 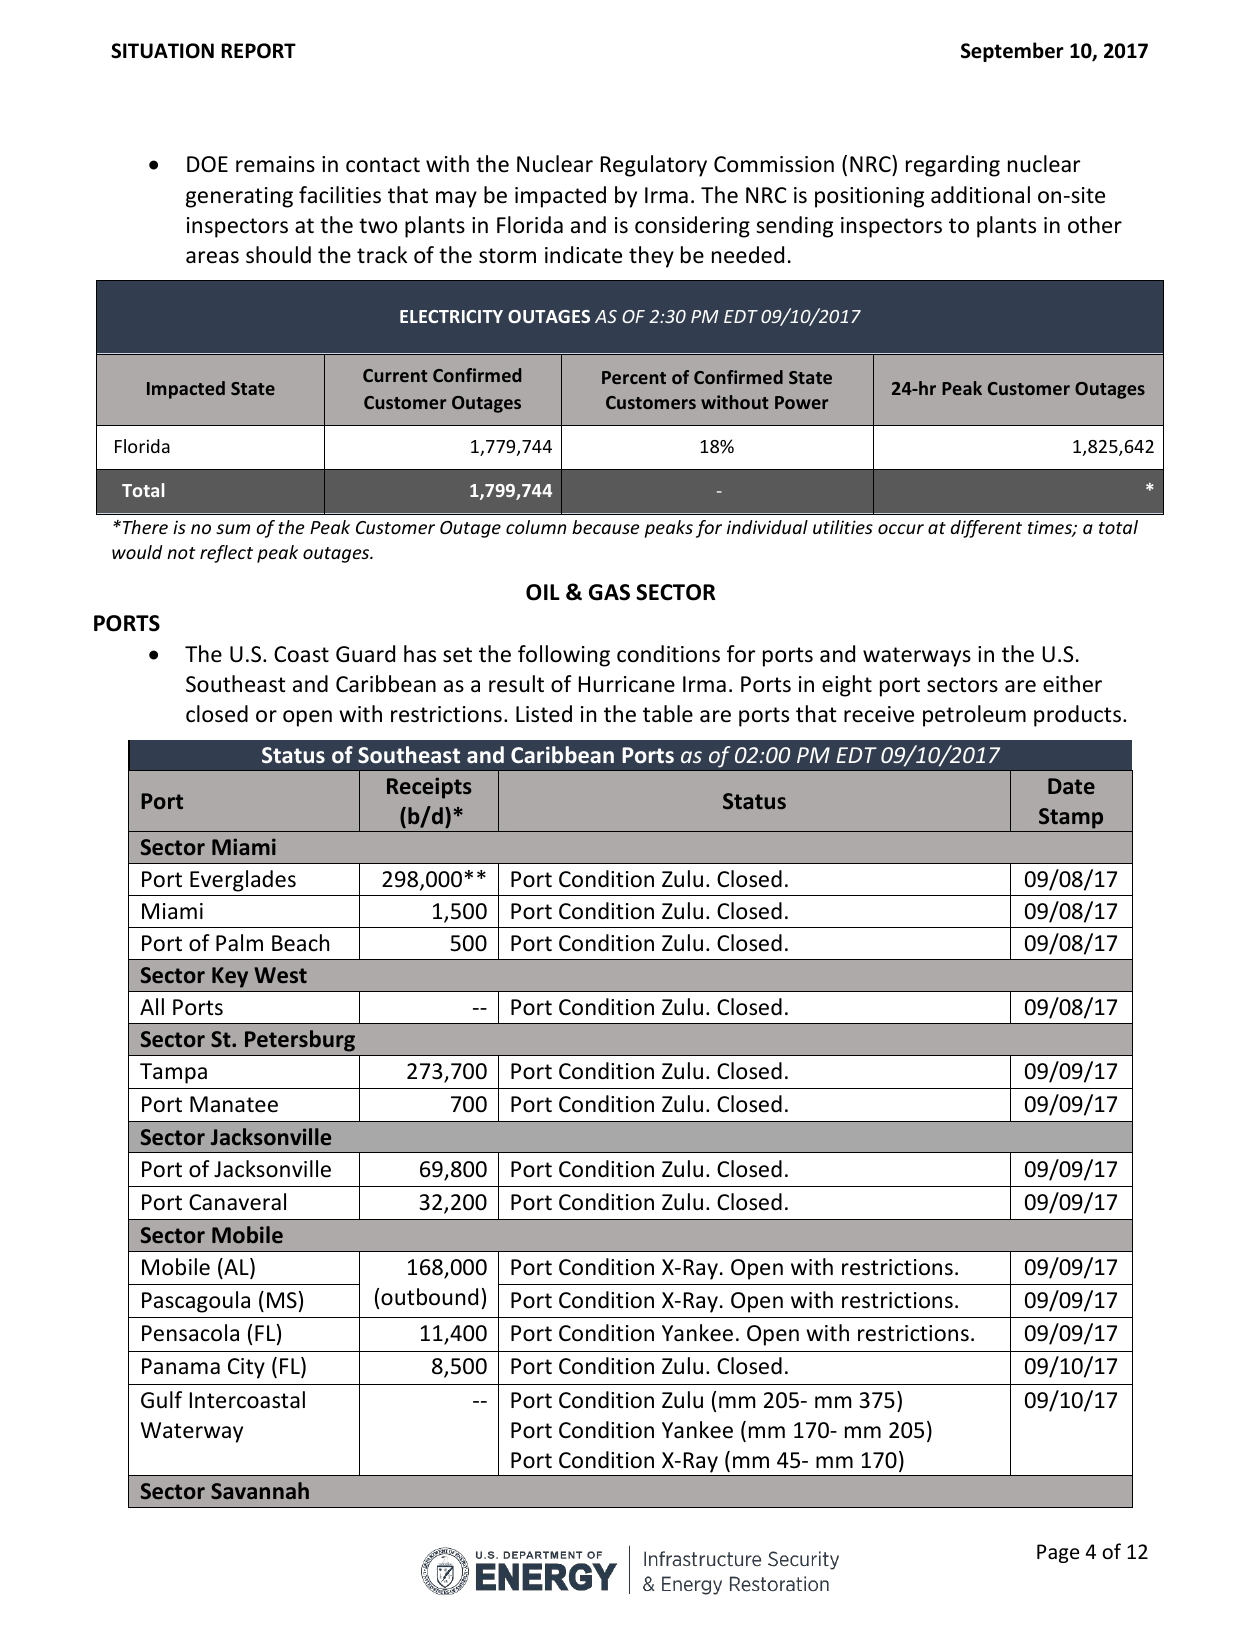 I want to click on outbound, so click(x=429, y=1297).
